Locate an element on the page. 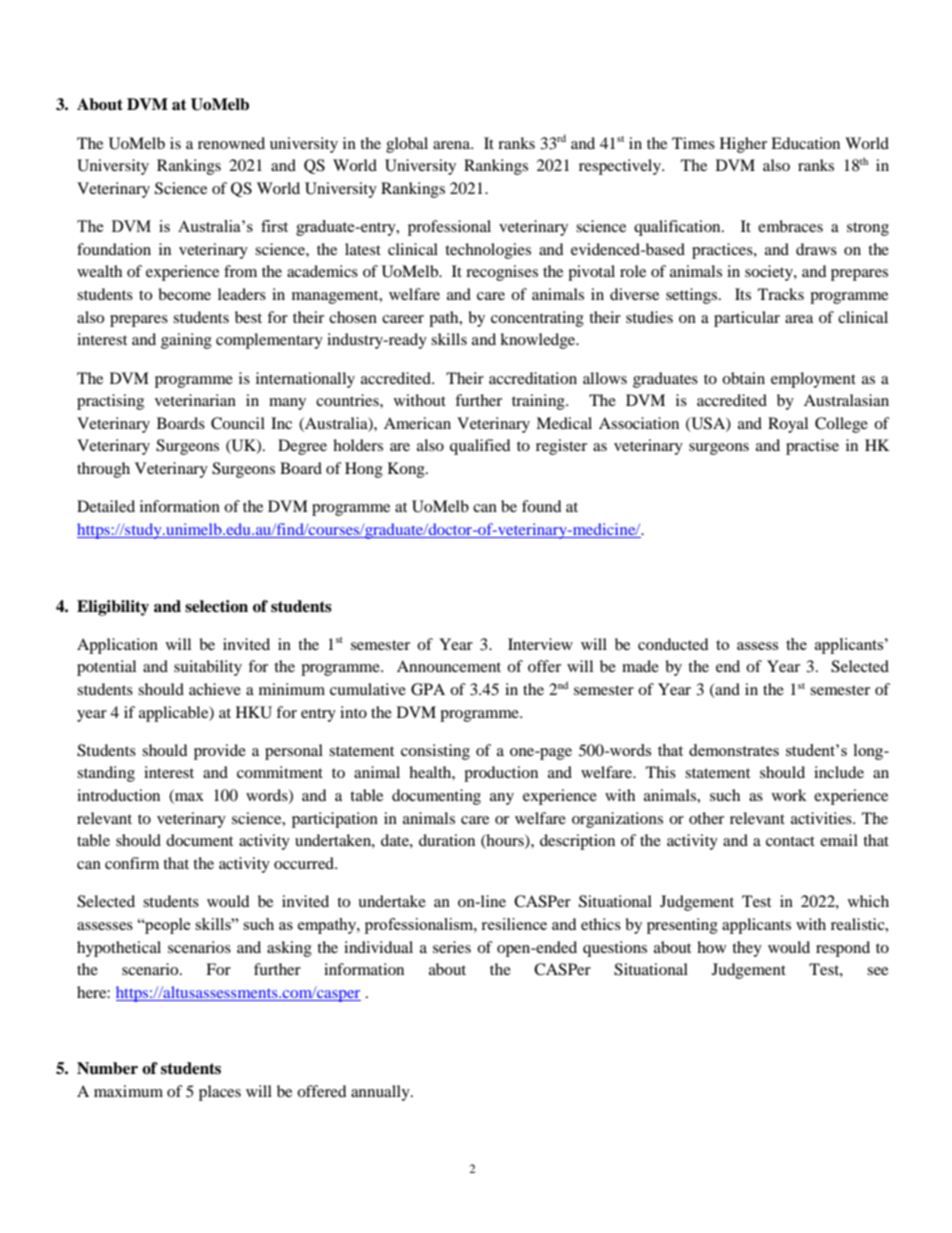  work is located at coordinates (789, 795).
